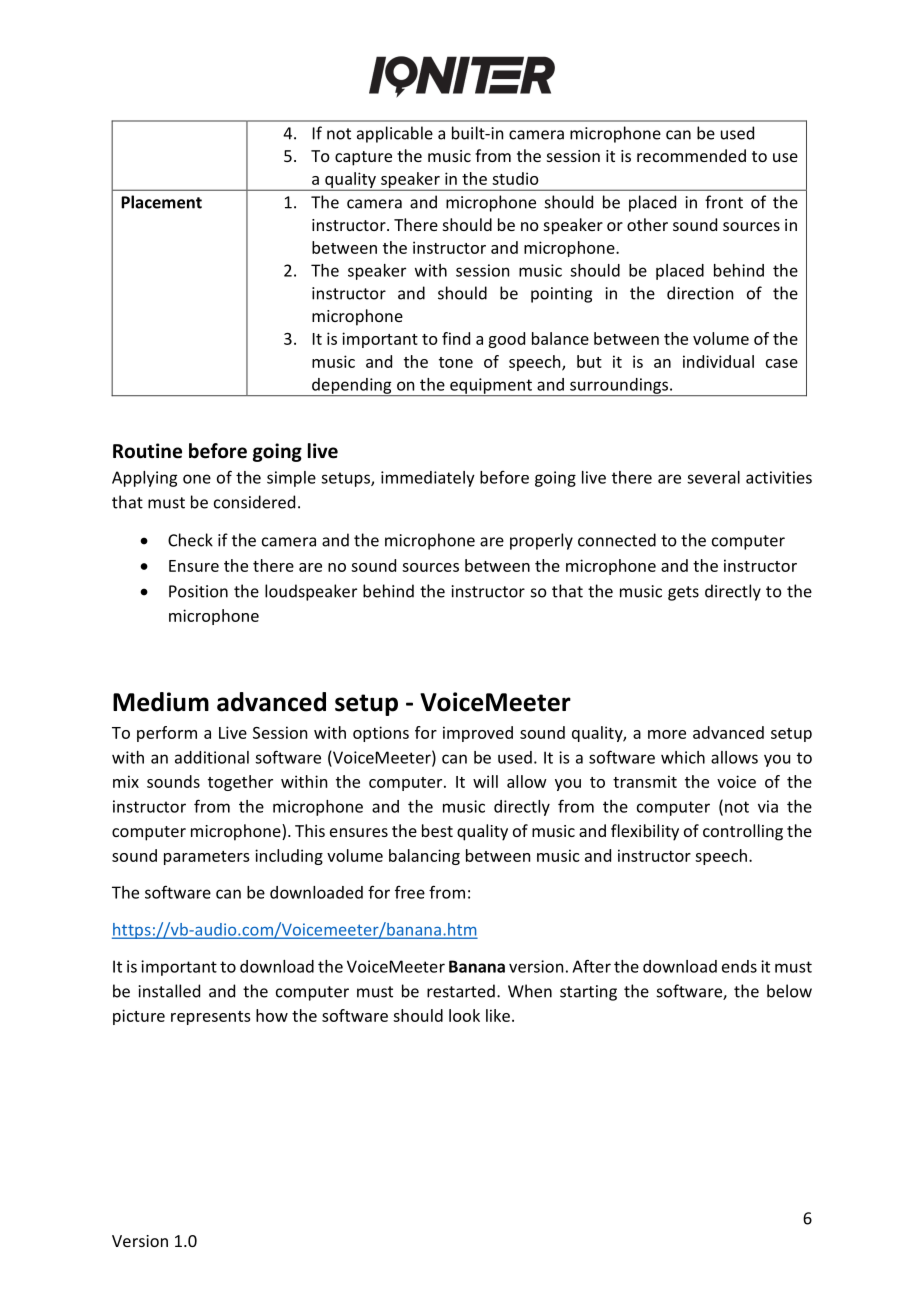  Describe the element at coordinates (683, 757) in the screenshot. I see `which` at that location.
